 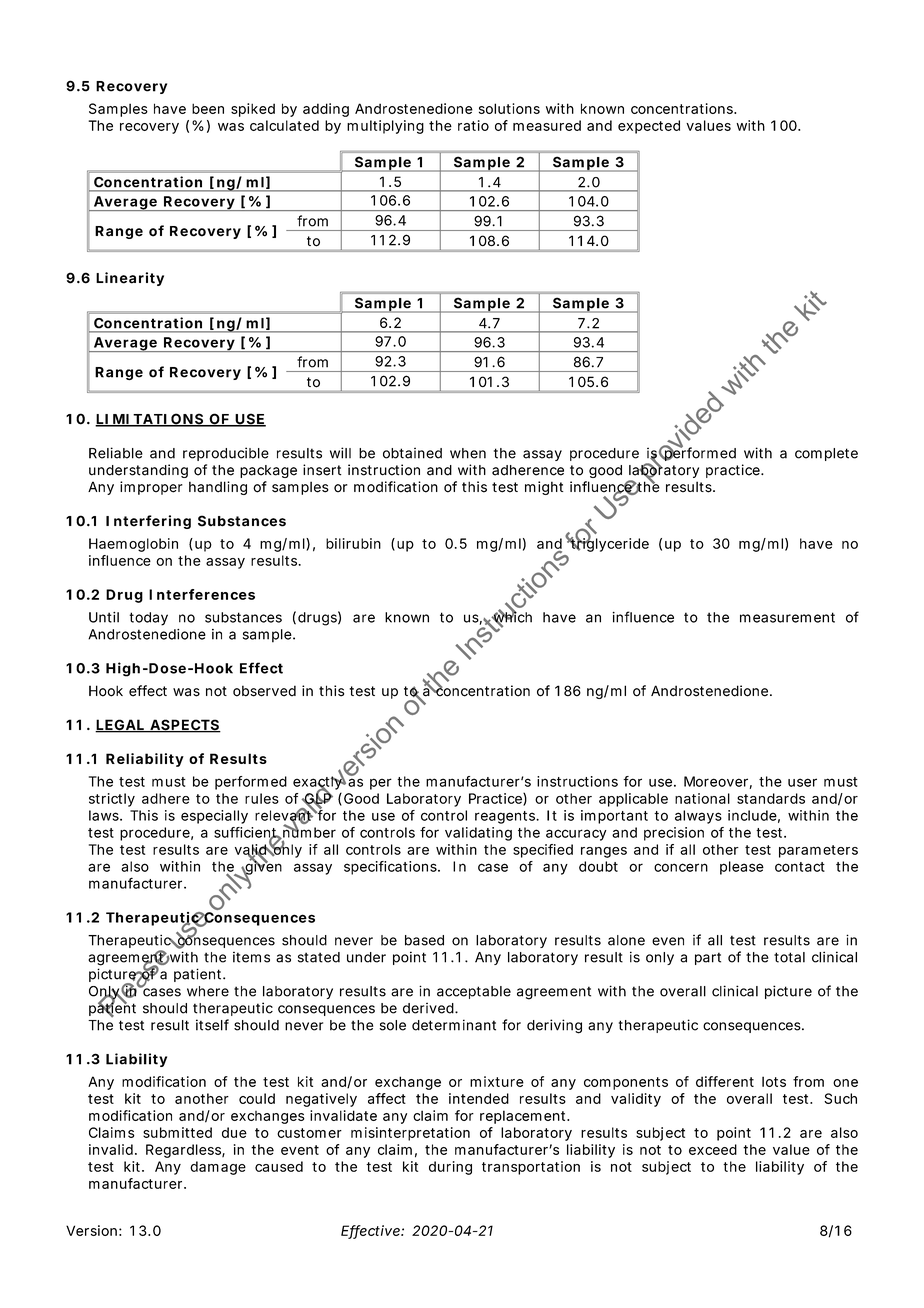 What do you see at coordinates (511, 617) in the screenshot?
I see `which` at bounding box center [511, 617].
